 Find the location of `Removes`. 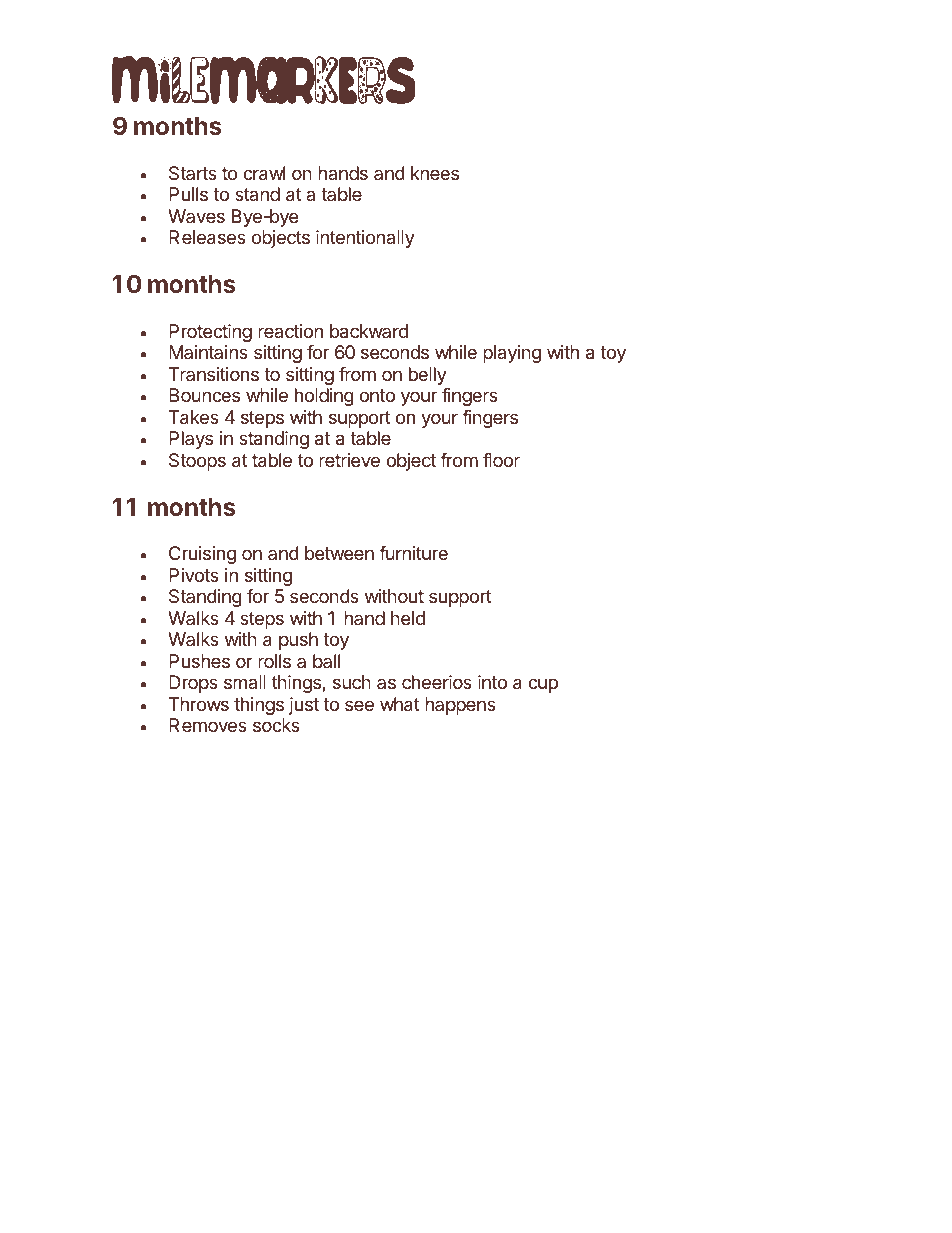

Removes is located at coordinates (208, 725).
